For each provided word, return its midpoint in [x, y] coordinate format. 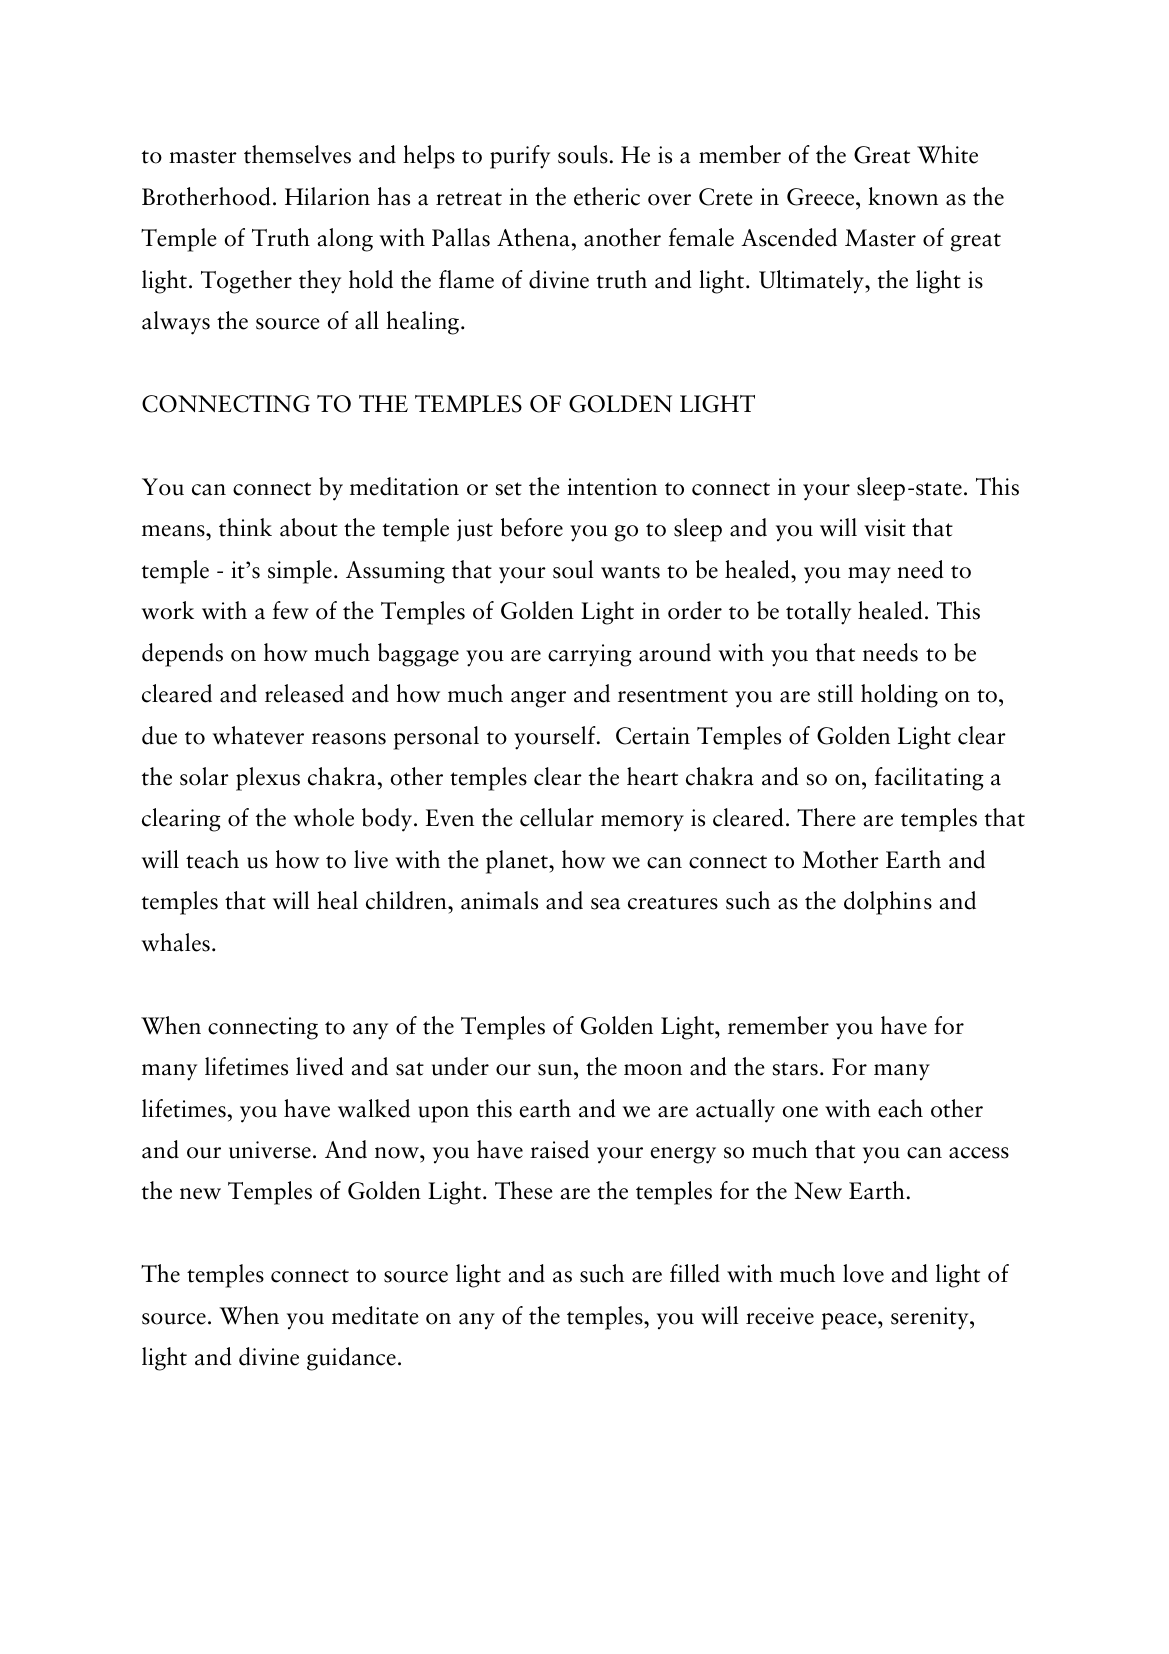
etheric [607, 196]
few [291, 610]
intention [612, 487]
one [800, 1112]
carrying [590, 655]
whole [324, 817]
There [826, 817]
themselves [297, 154]
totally [818, 613]
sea [605, 904]
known [903, 196]
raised [559, 1149]
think [245, 527]
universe [270, 1150]
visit [885, 528]
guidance [351, 1359]
